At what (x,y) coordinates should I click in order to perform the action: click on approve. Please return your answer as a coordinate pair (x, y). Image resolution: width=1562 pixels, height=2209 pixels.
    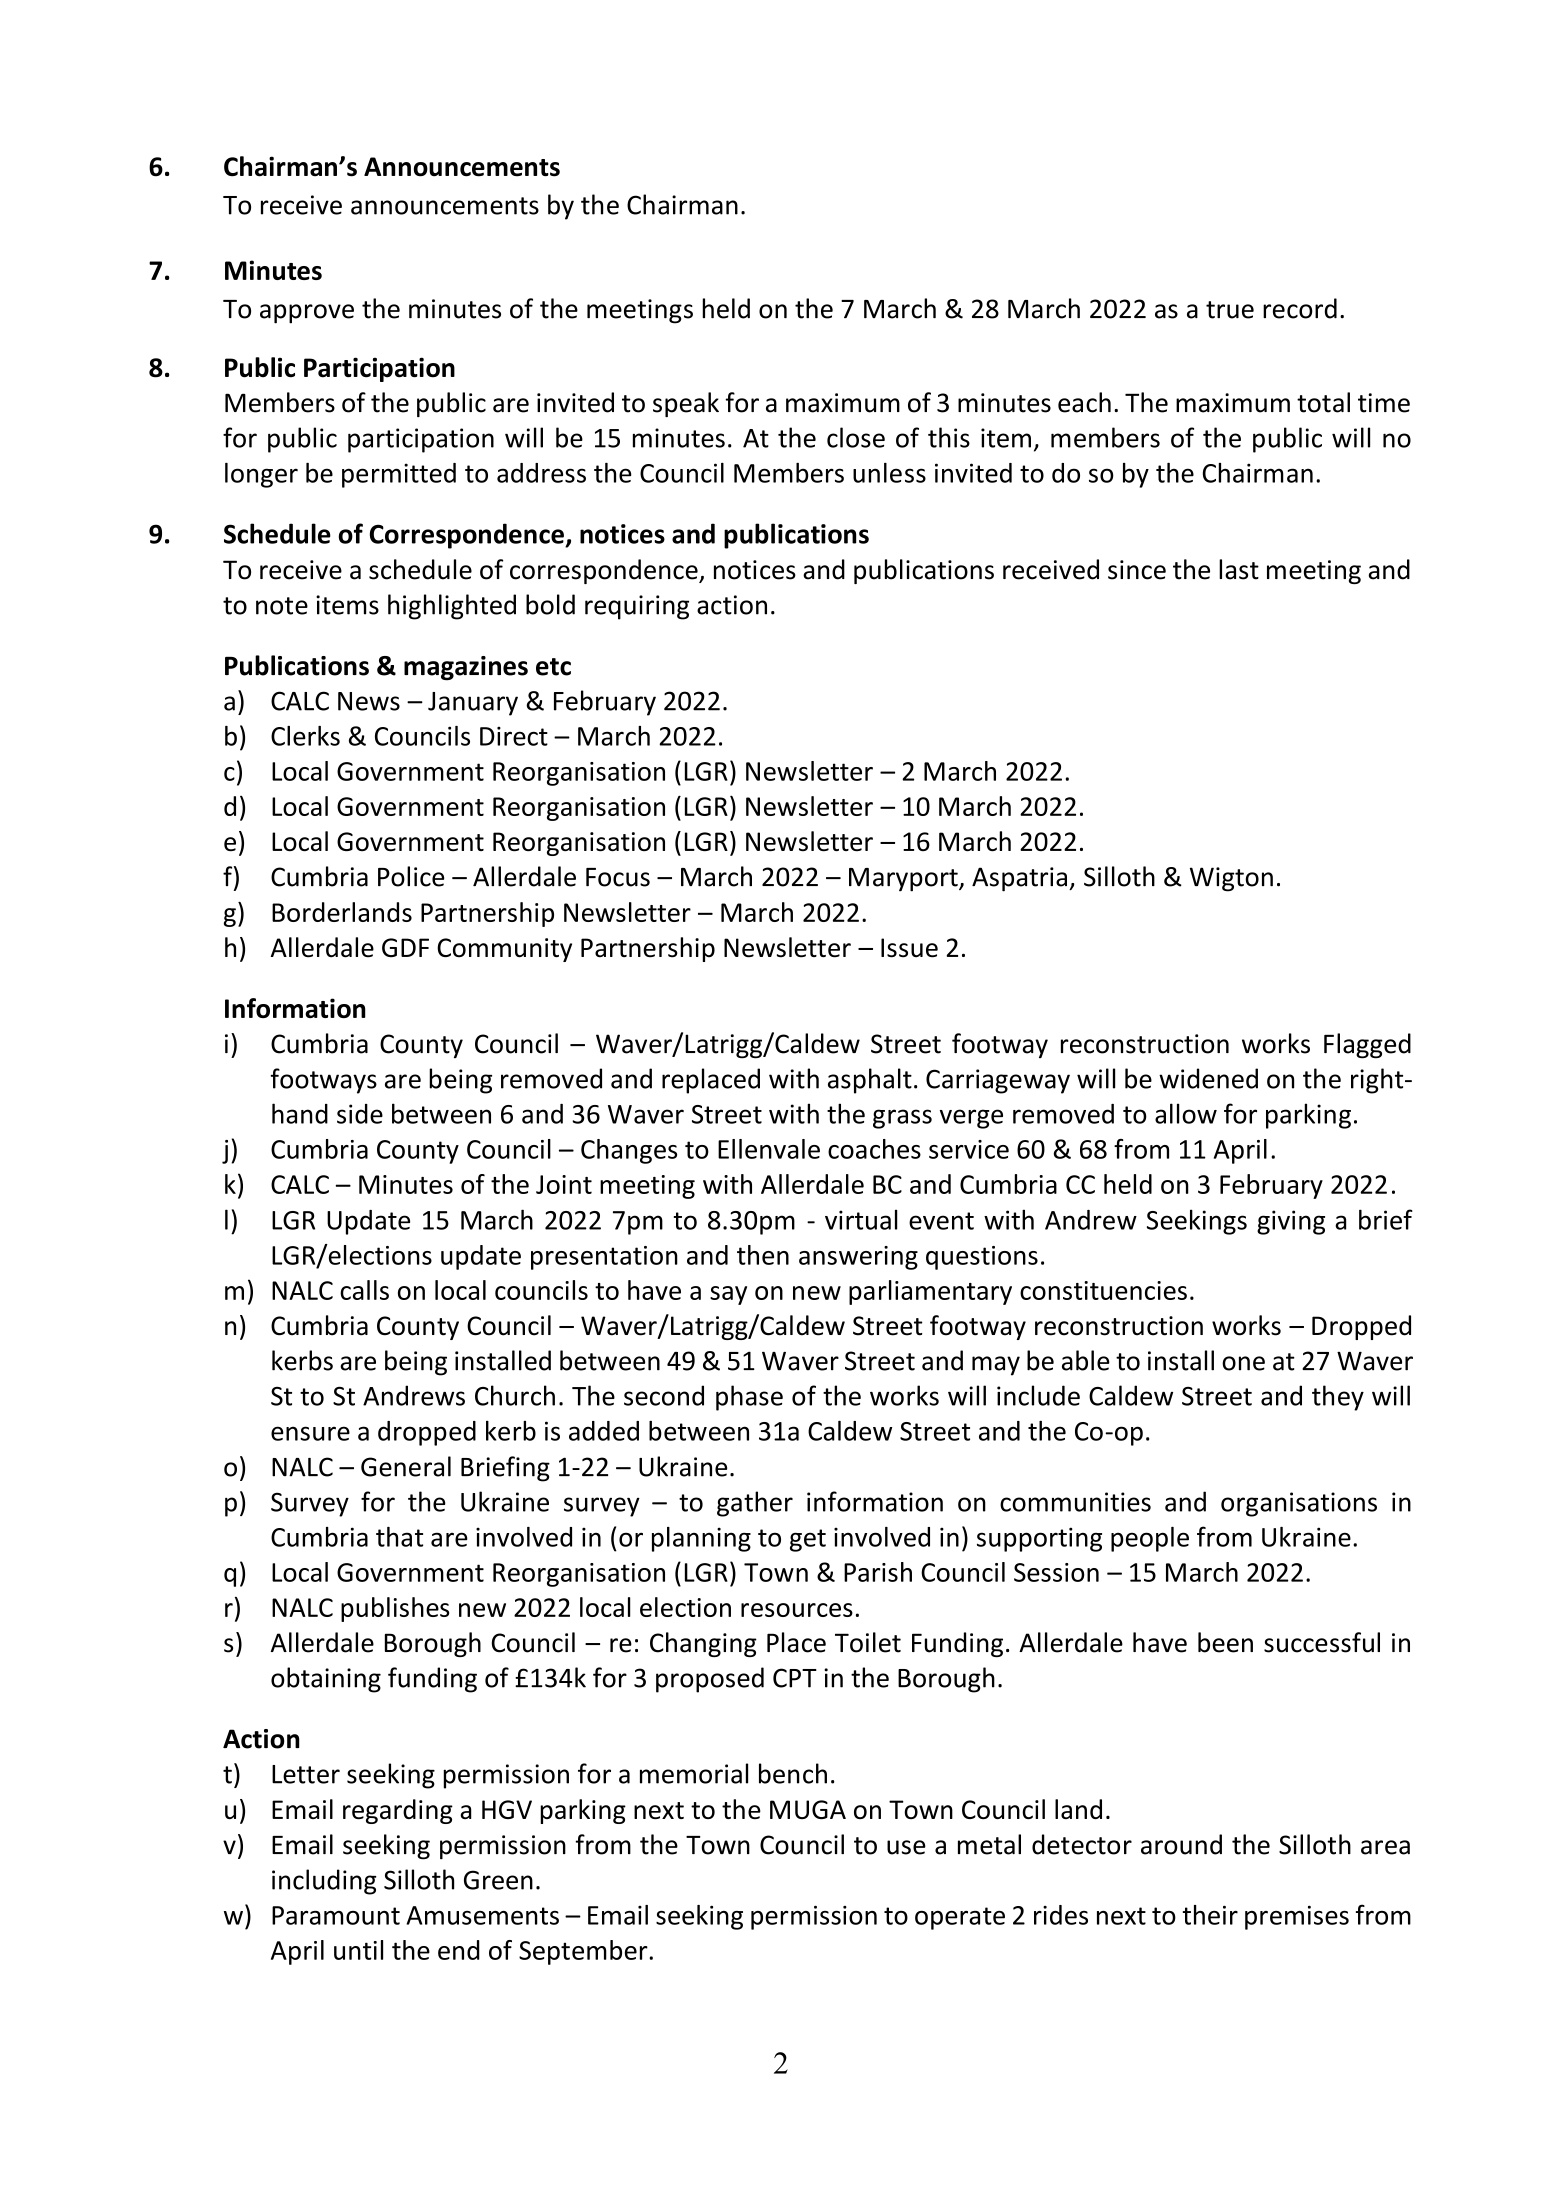
    Looking at the image, I should click on (307, 314).
